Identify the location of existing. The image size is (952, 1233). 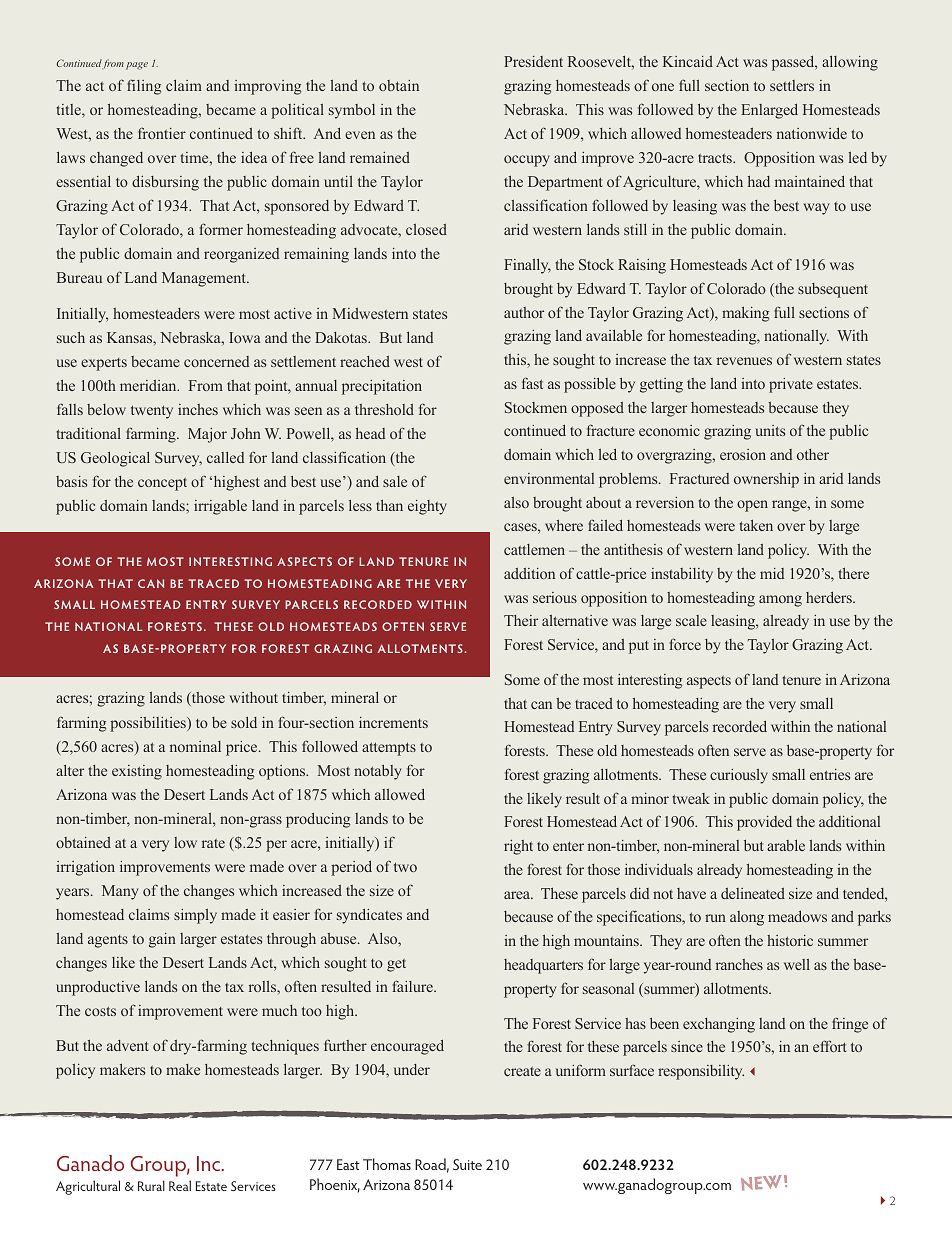
(137, 772).
